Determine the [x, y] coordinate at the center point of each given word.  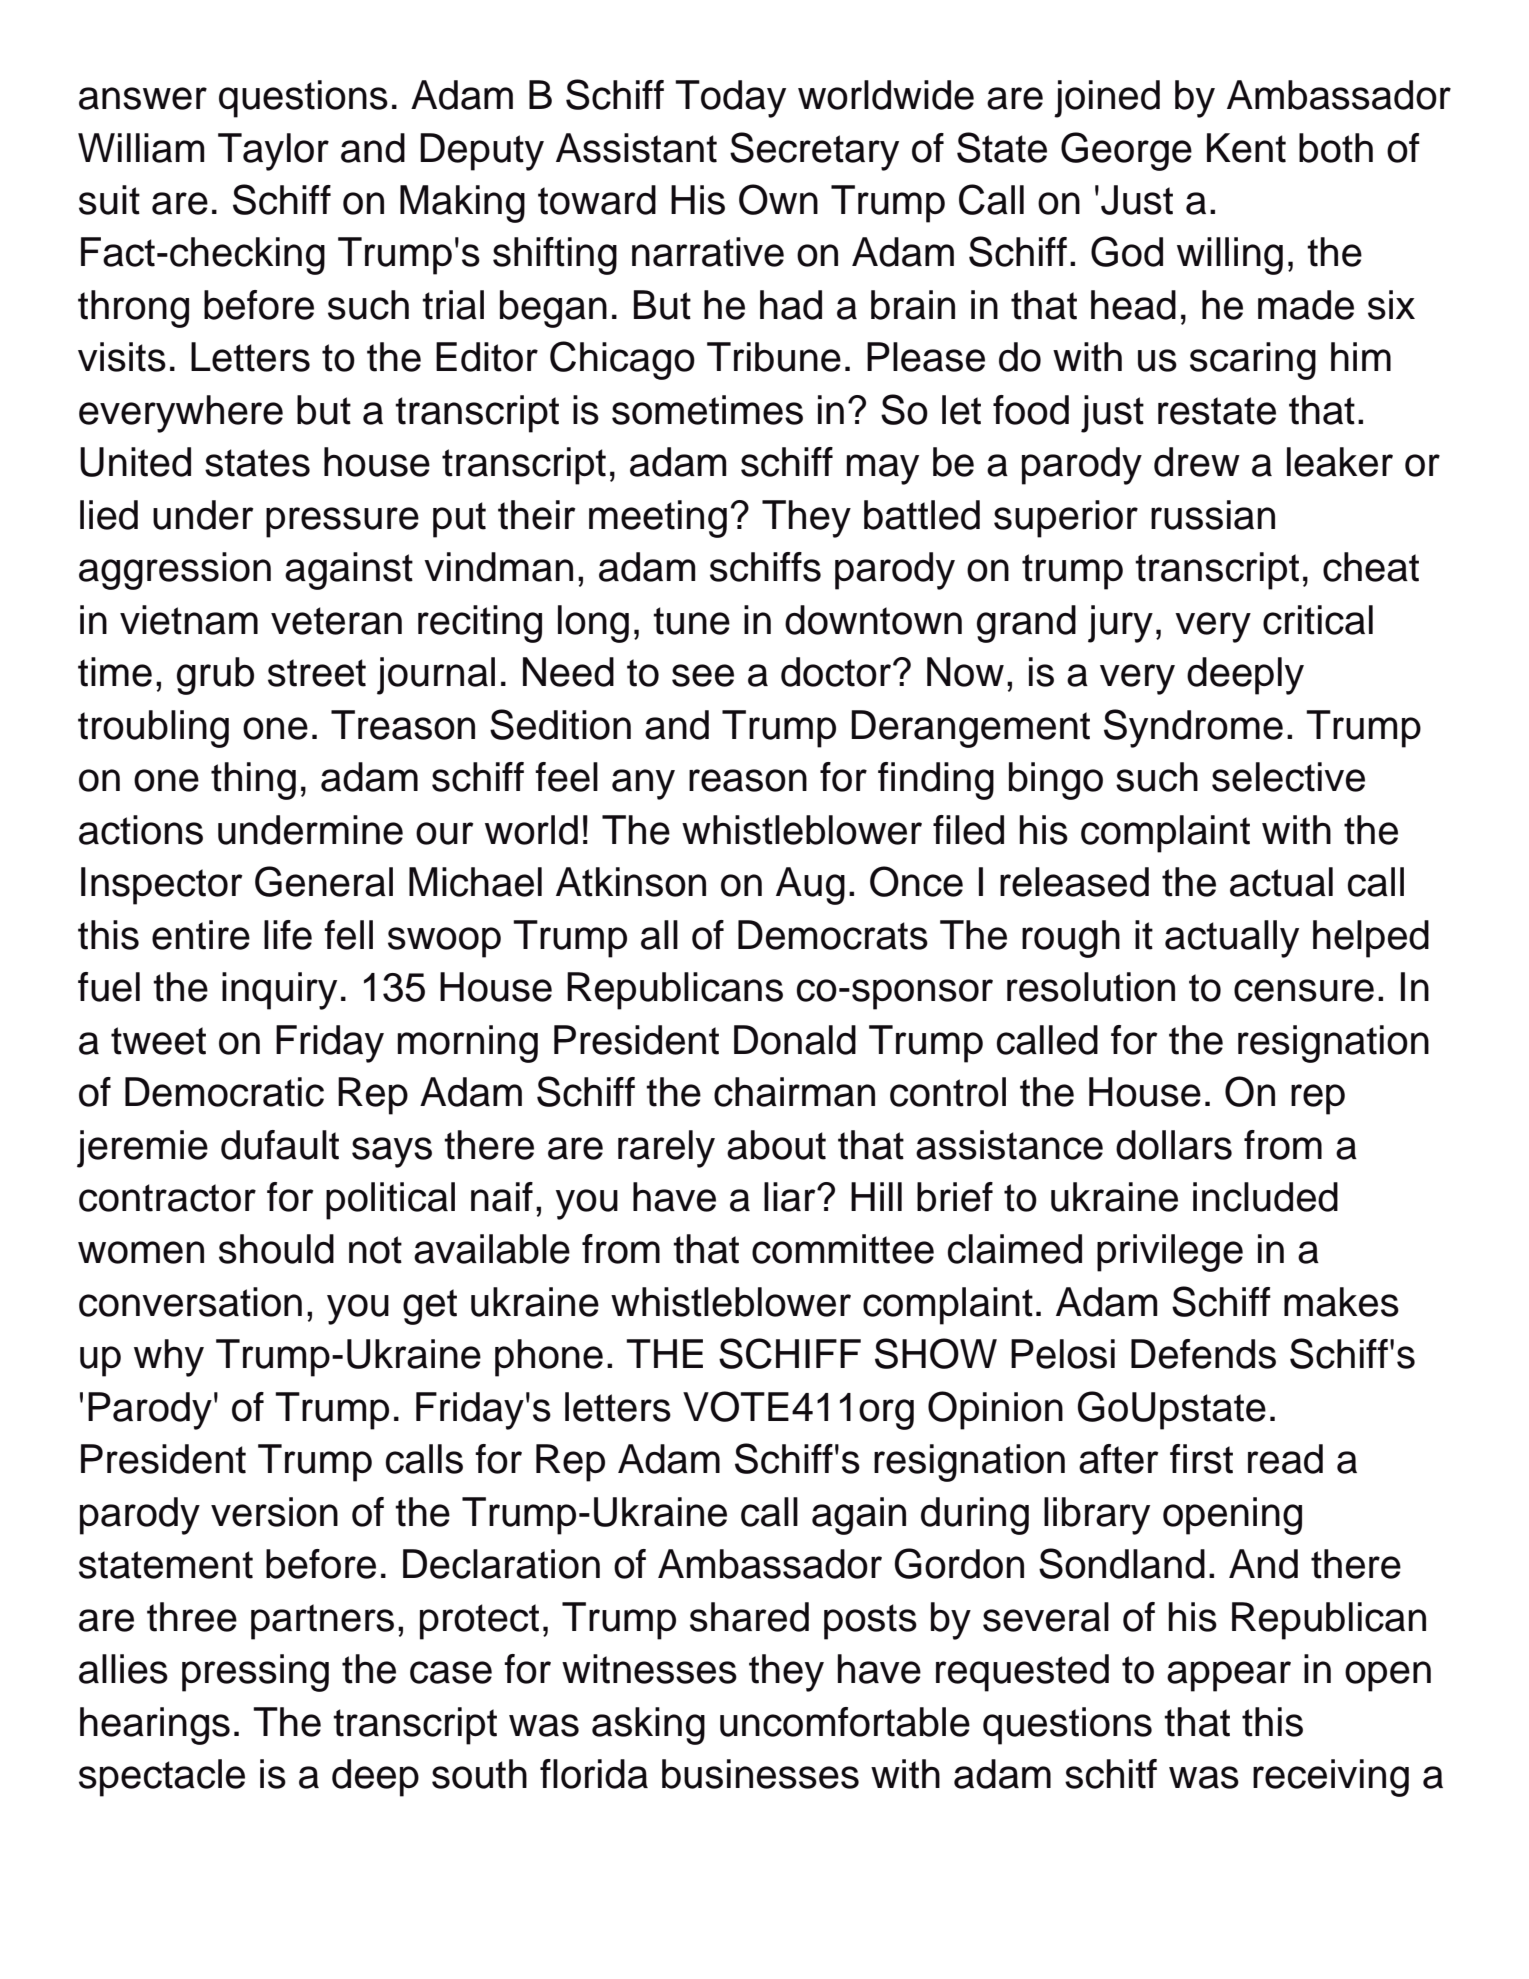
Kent [1246, 148]
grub [215, 676]
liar [791, 1197]
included [1265, 1197]
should [276, 1249]
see [703, 675]
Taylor [273, 152]
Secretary [814, 151]
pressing [255, 1673]
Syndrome [1193, 728]
